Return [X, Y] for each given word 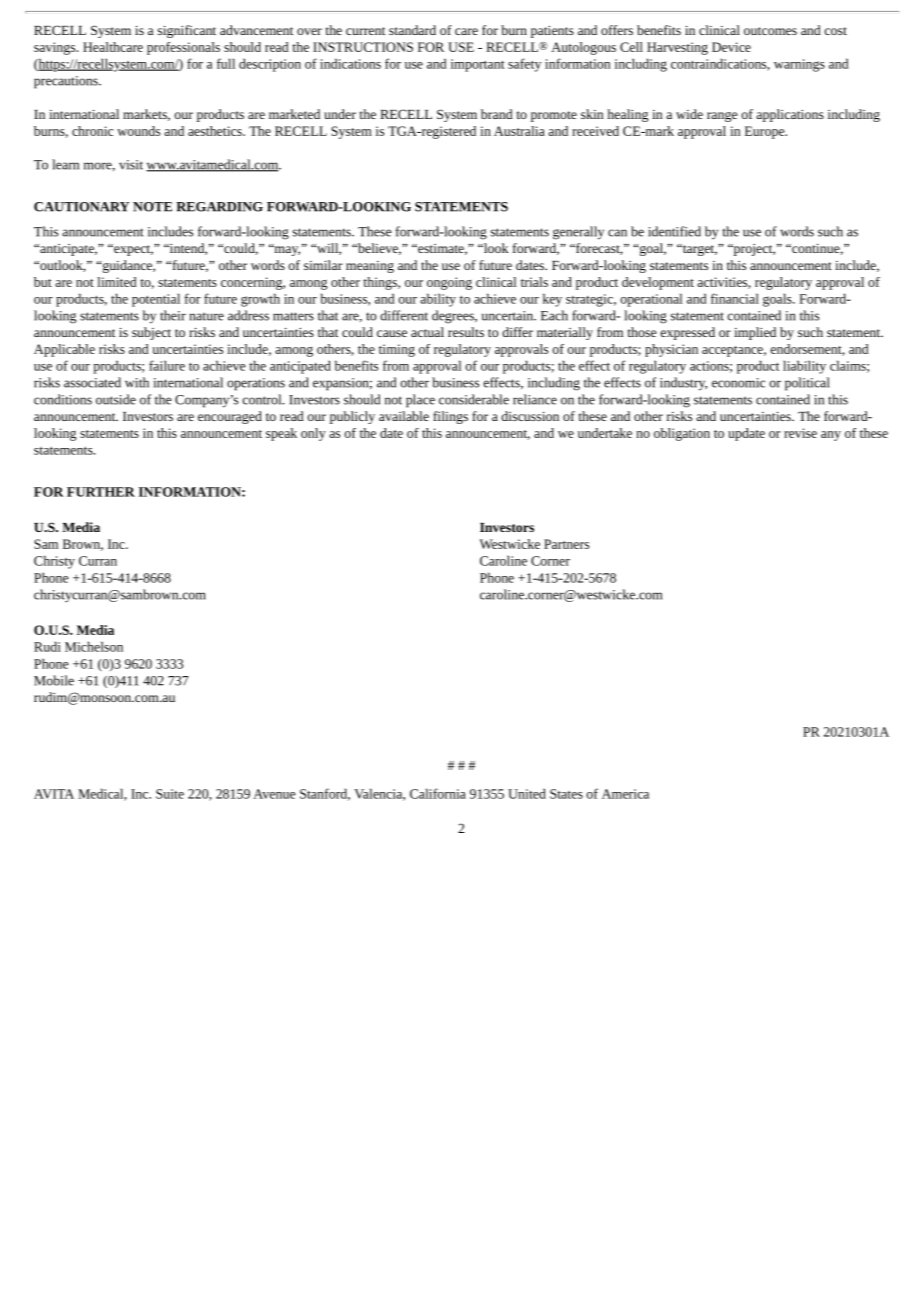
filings [450, 417]
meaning [370, 267]
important [478, 65]
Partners [566, 544]
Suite [170, 794]
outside [116, 399]
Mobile [54, 680]
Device [731, 47]
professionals [183, 48]
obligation [682, 434]
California [438, 793]
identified [674, 231]
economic [738, 383]
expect [132, 250]
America [625, 794]
